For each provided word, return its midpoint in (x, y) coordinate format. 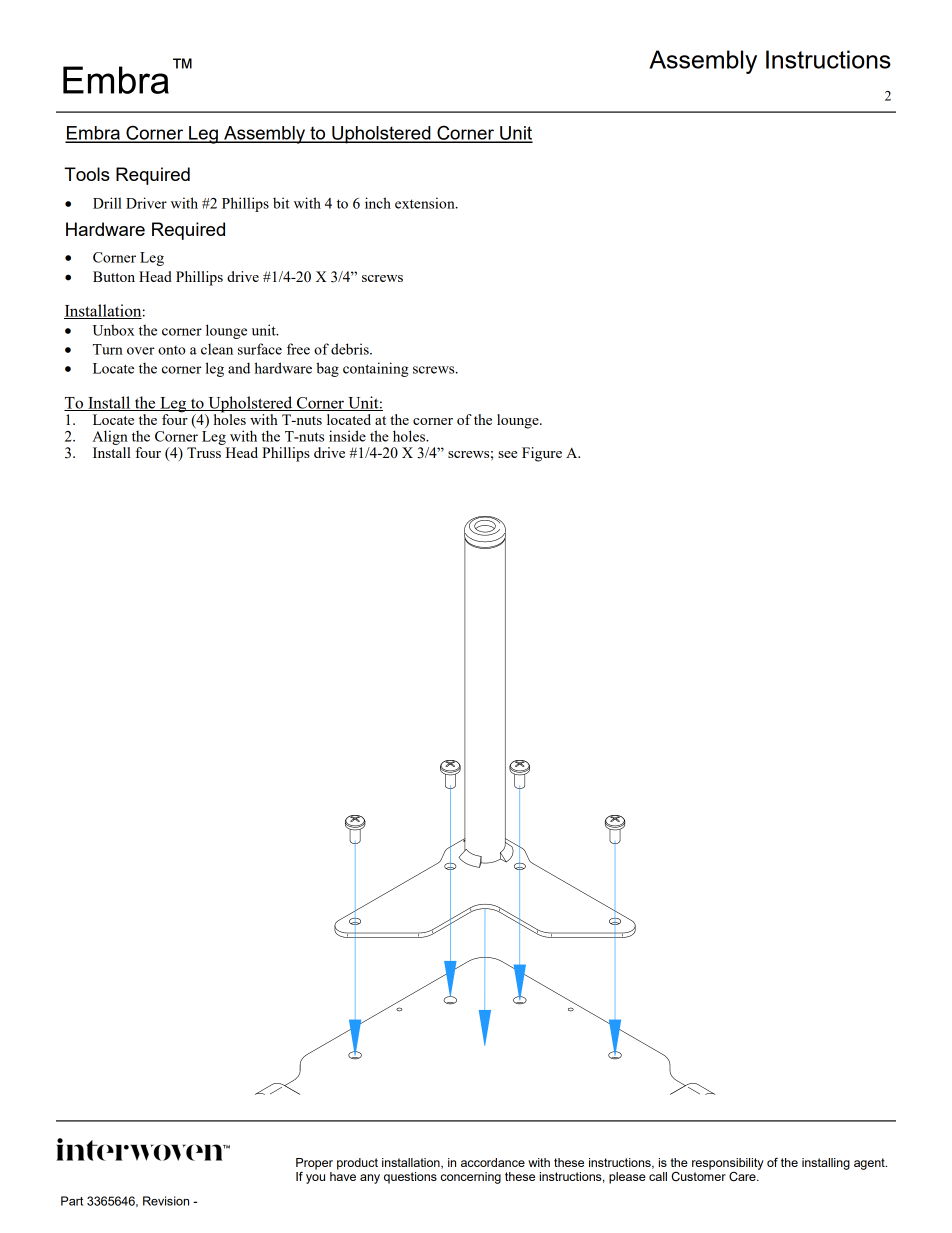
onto (172, 350)
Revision (166, 1201)
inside (347, 436)
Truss (204, 452)
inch (378, 203)
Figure (542, 454)
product (357, 1164)
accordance (493, 1162)
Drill (107, 203)
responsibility (728, 1164)
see (507, 454)
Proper (314, 1164)
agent (870, 1164)
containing (375, 369)
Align (110, 437)
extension (426, 203)
